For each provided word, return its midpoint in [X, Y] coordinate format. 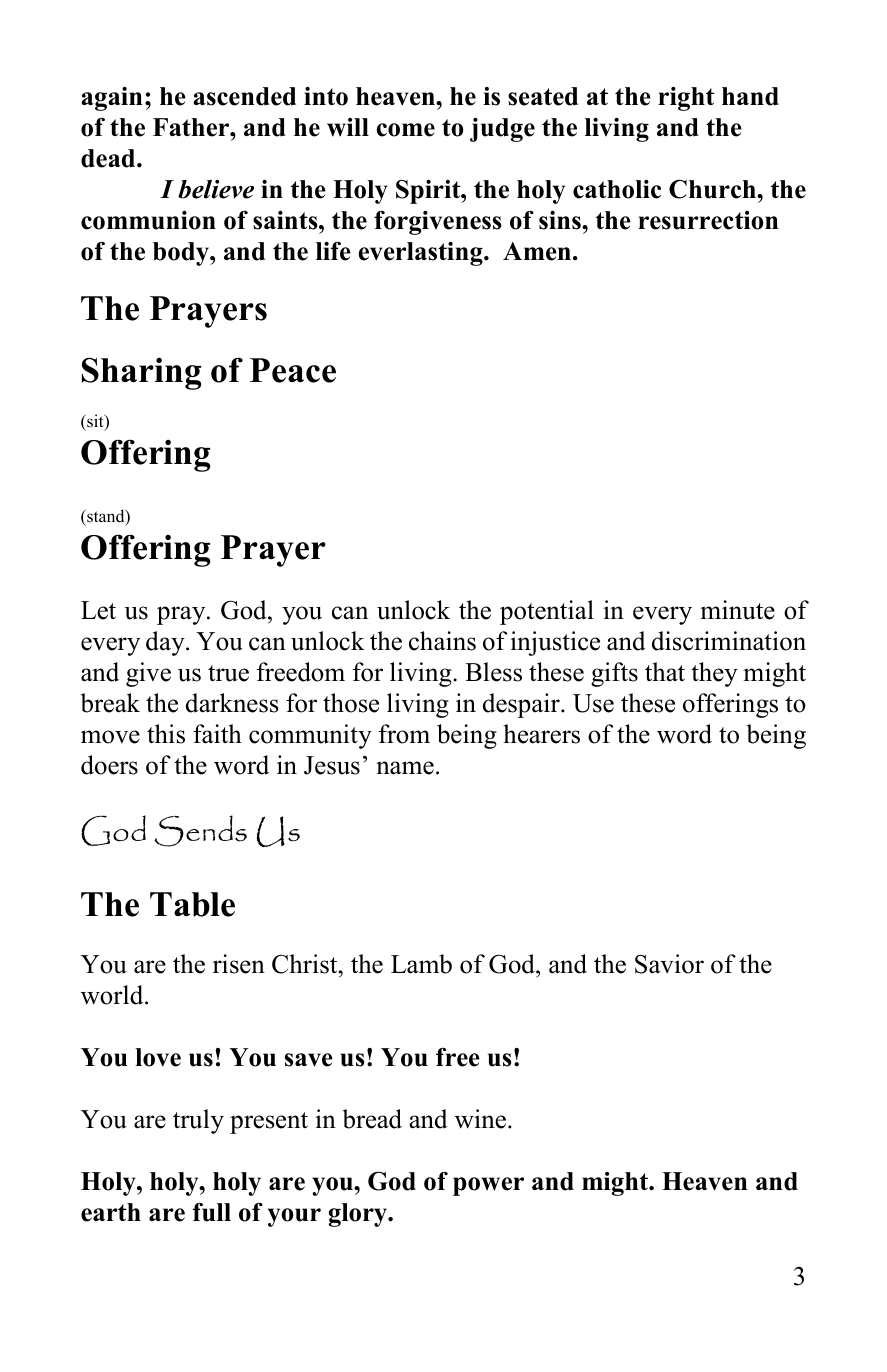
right [686, 99]
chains [442, 641]
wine [480, 1119]
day [166, 643]
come [406, 130]
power [488, 1186]
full [212, 1212]
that [665, 672]
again [112, 99]
